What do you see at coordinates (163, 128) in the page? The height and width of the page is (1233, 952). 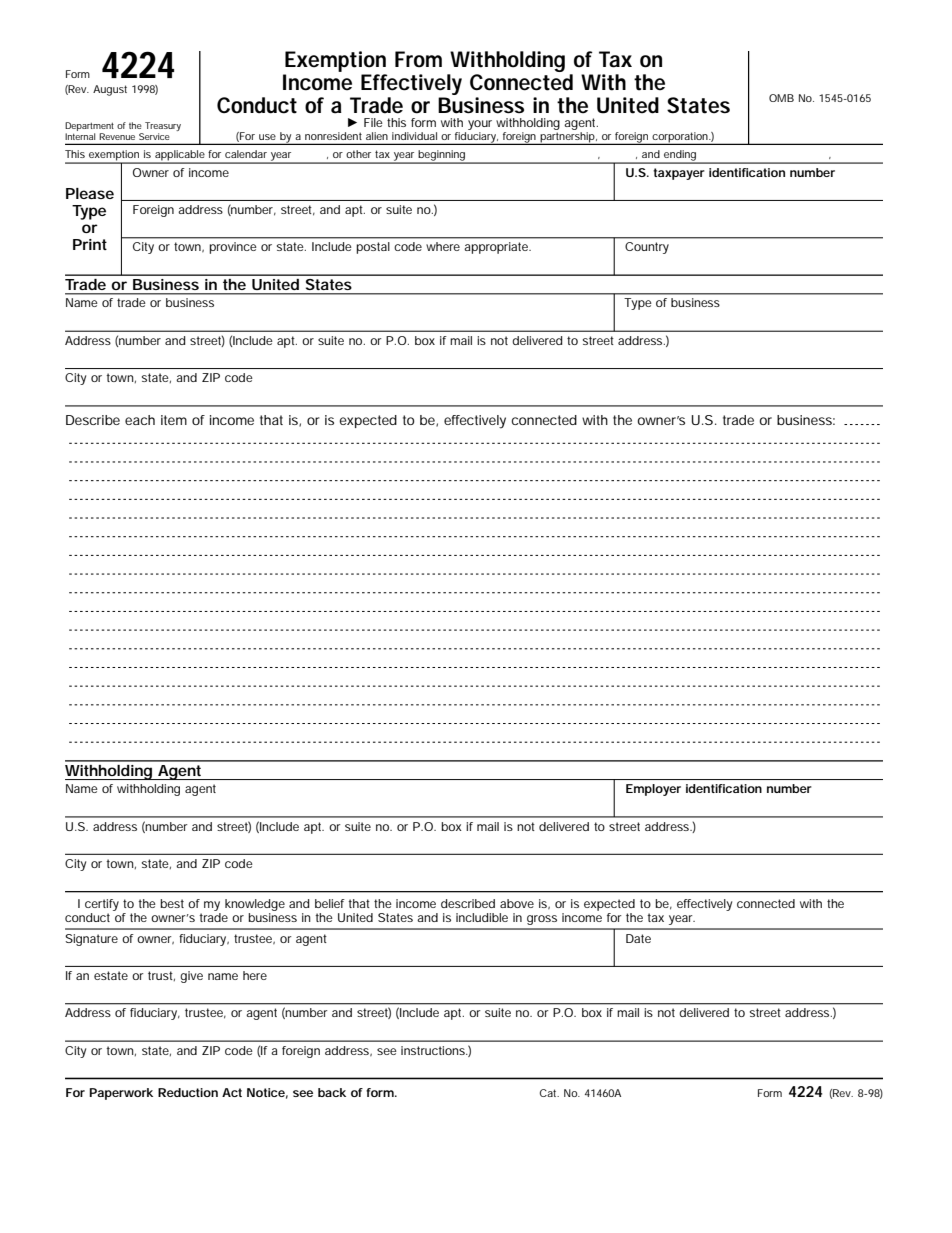 I see `Treasury` at bounding box center [163, 128].
